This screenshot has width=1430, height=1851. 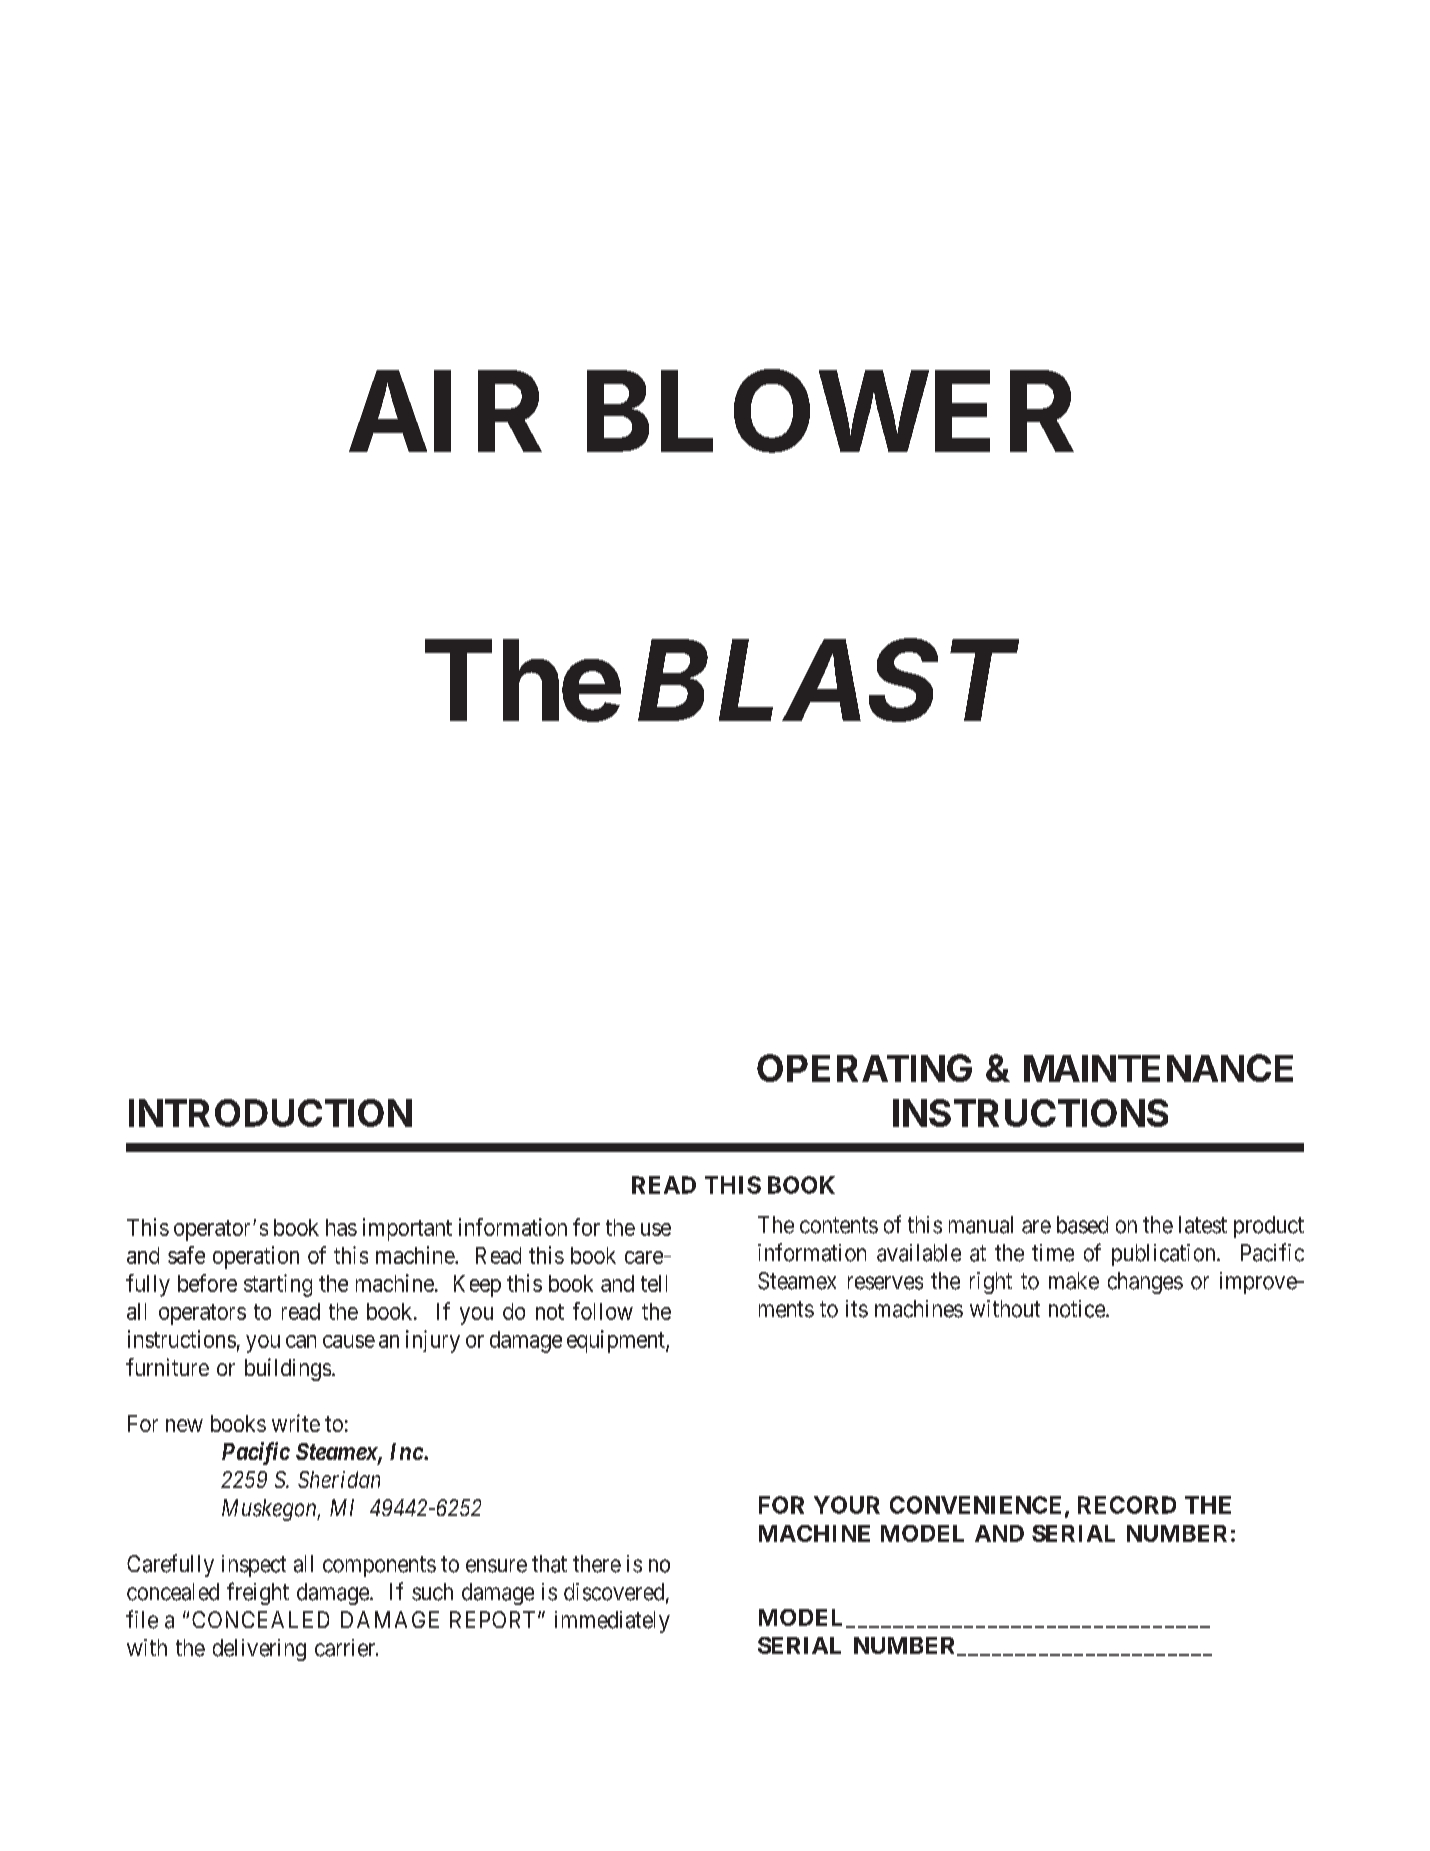 I want to click on delivering, so click(x=259, y=1650).
